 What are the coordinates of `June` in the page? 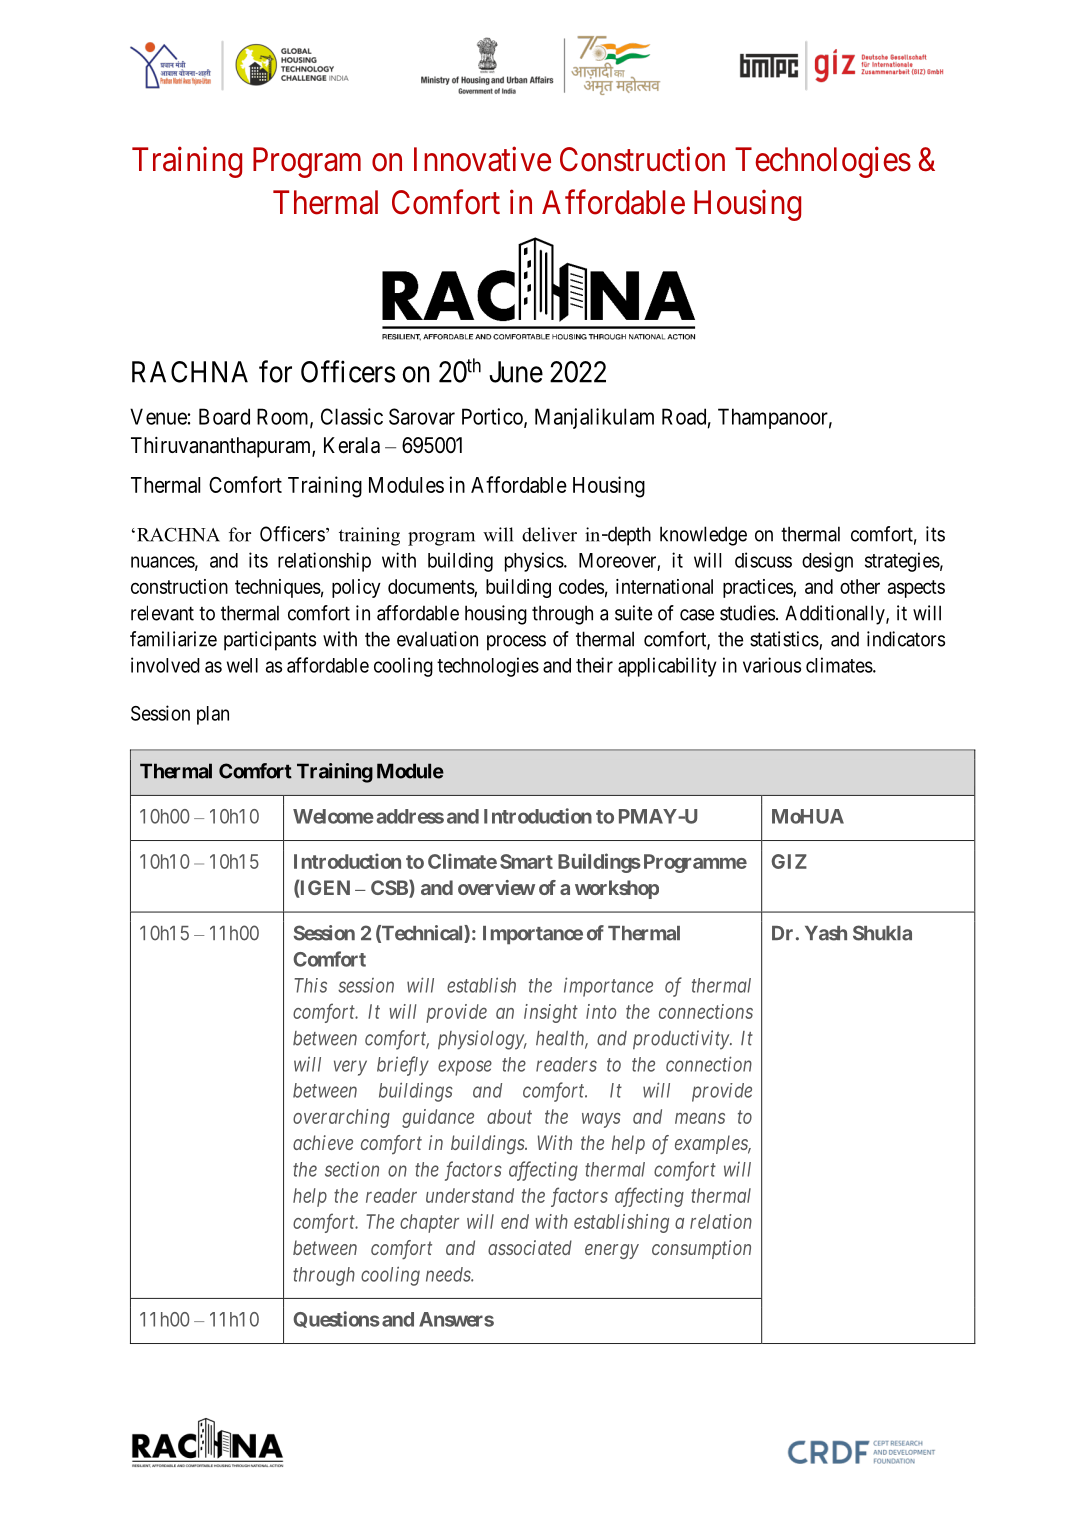 It's located at (516, 372).
